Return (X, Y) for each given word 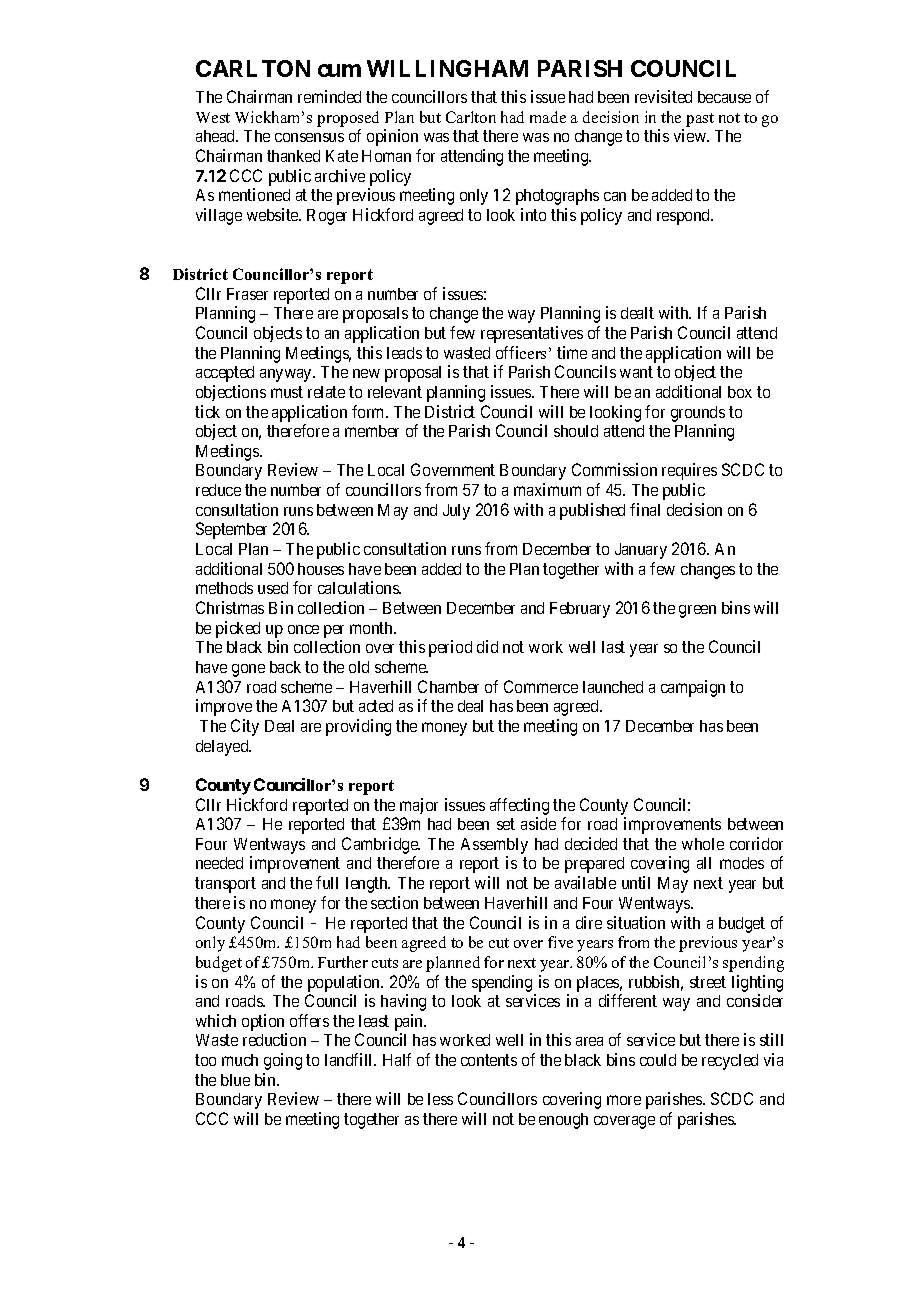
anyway (287, 375)
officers (521, 352)
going (283, 1061)
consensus (309, 137)
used (273, 588)
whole (703, 844)
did (487, 646)
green (697, 611)
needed (219, 863)
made (548, 117)
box (740, 392)
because (724, 97)
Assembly (494, 847)
